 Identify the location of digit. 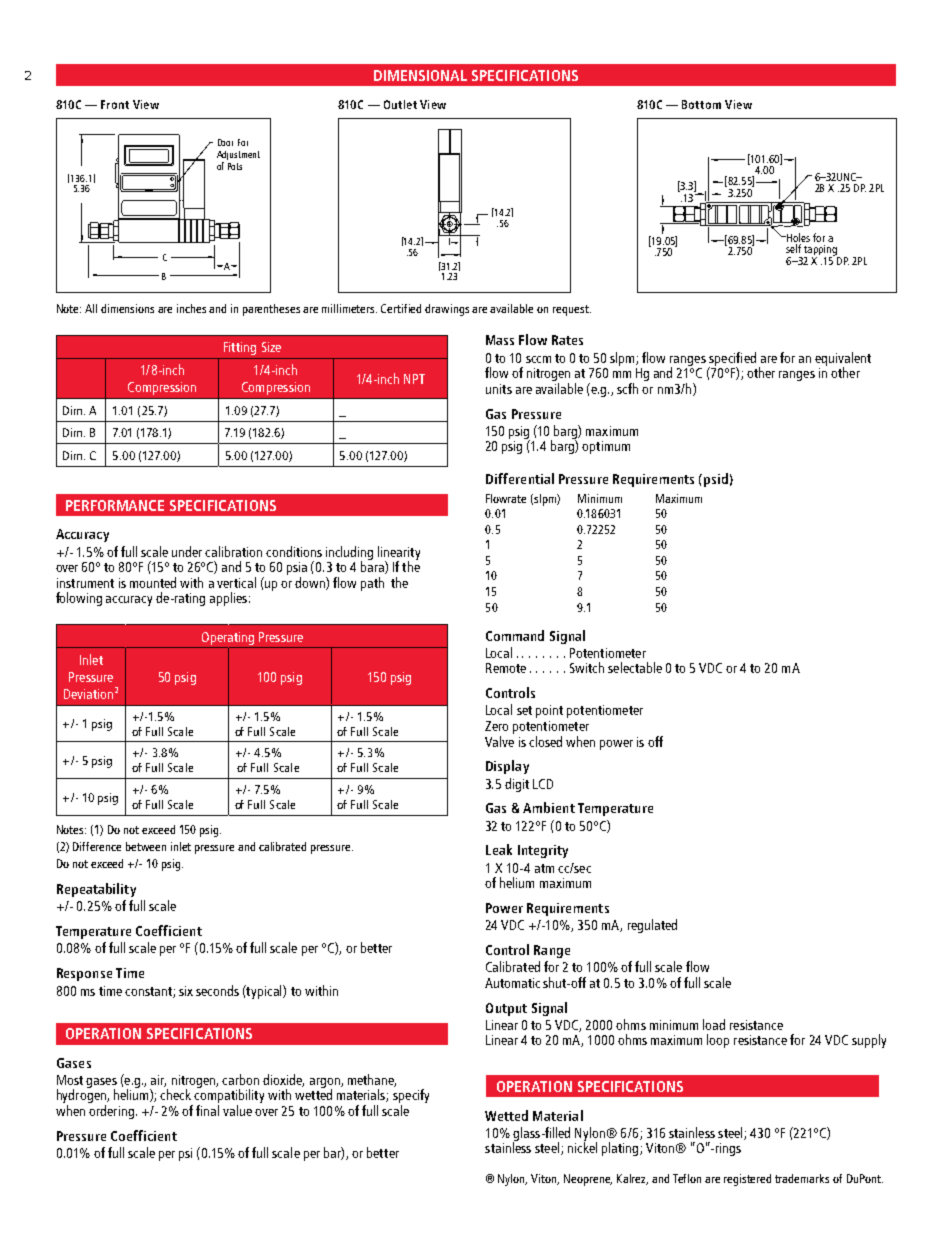
(517, 785).
